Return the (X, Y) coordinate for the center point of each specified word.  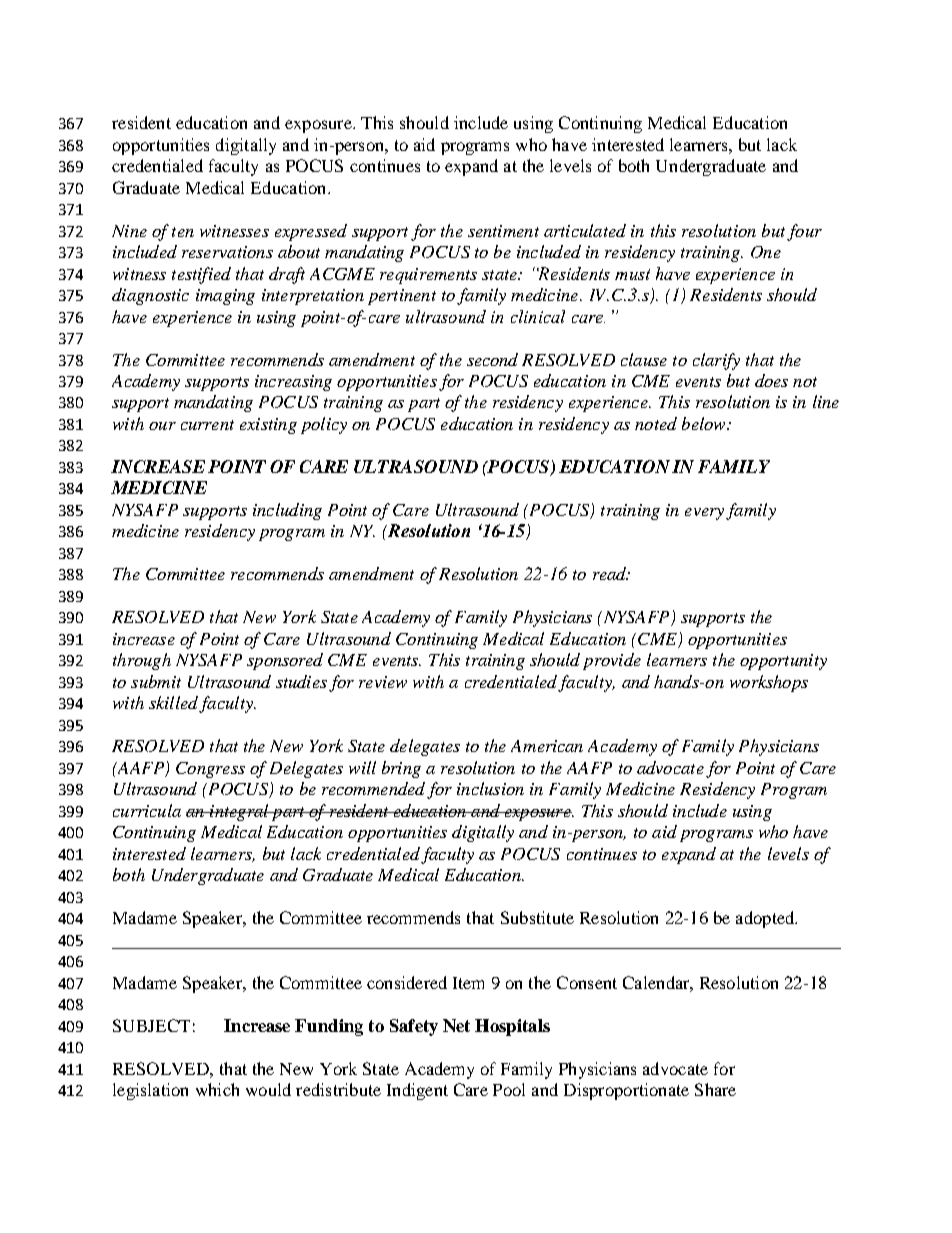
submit (156, 681)
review (383, 682)
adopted (766, 919)
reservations (227, 252)
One (766, 252)
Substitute (537, 917)
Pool (509, 1089)
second (492, 359)
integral (239, 812)
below (705, 423)
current (207, 425)
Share (715, 1089)
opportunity (783, 662)
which (217, 1089)
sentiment (503, 231)
